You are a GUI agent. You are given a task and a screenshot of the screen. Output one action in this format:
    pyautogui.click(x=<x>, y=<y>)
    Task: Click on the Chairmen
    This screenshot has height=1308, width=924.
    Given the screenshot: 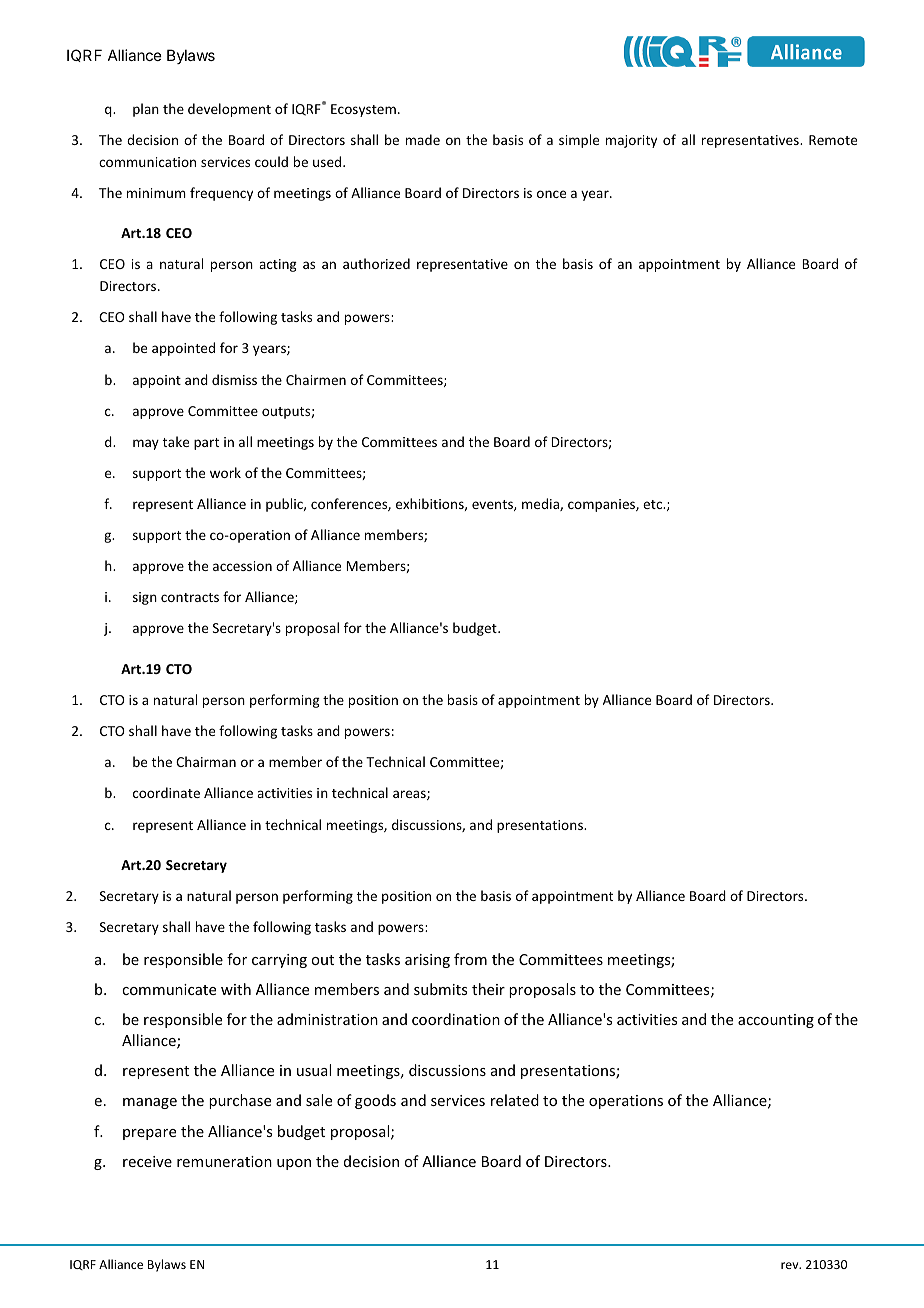 What is the action you would take?
    pyautogui.click(x=316, y=379)
